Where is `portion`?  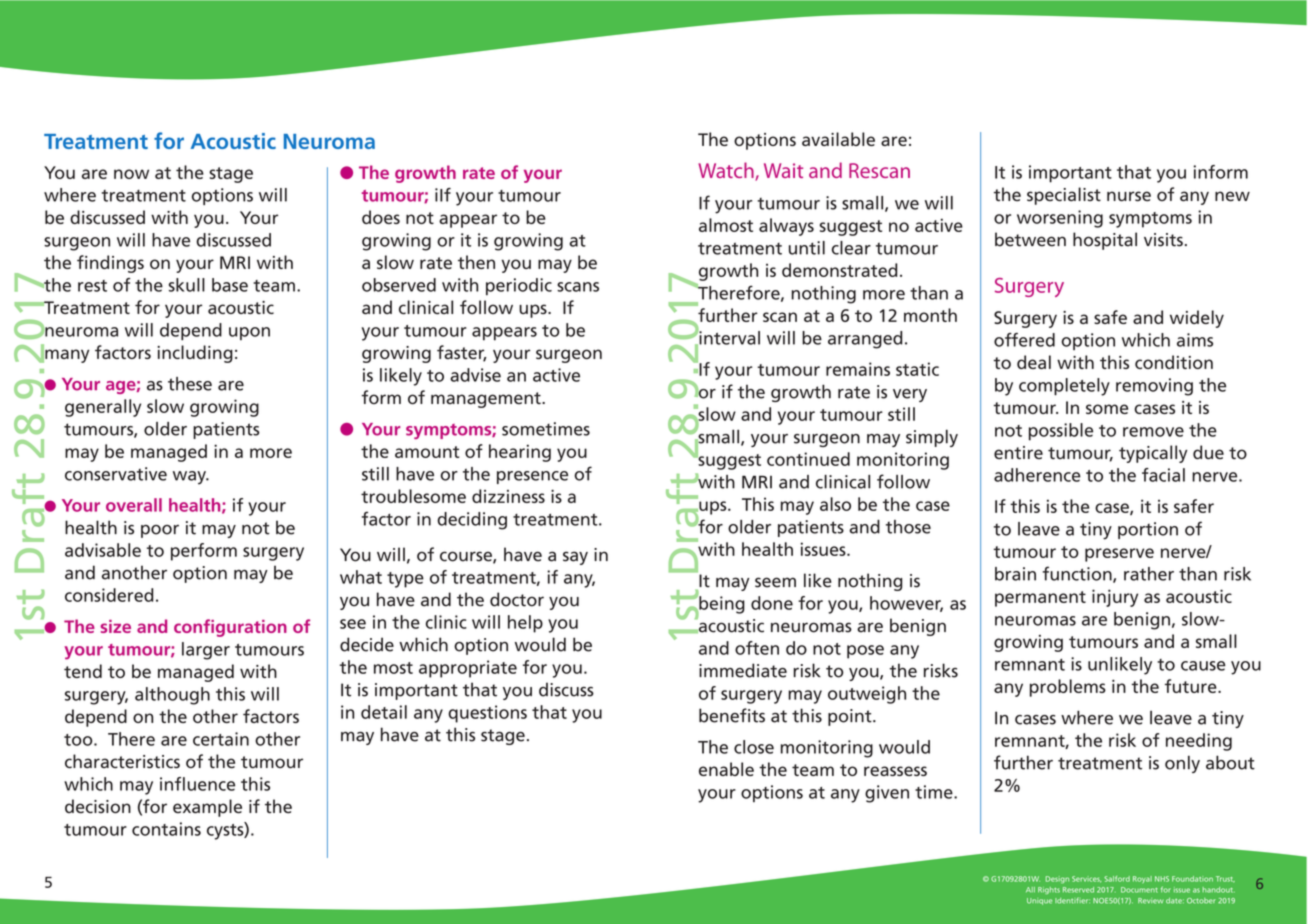 portion is located at coordinates (1148, 530).
